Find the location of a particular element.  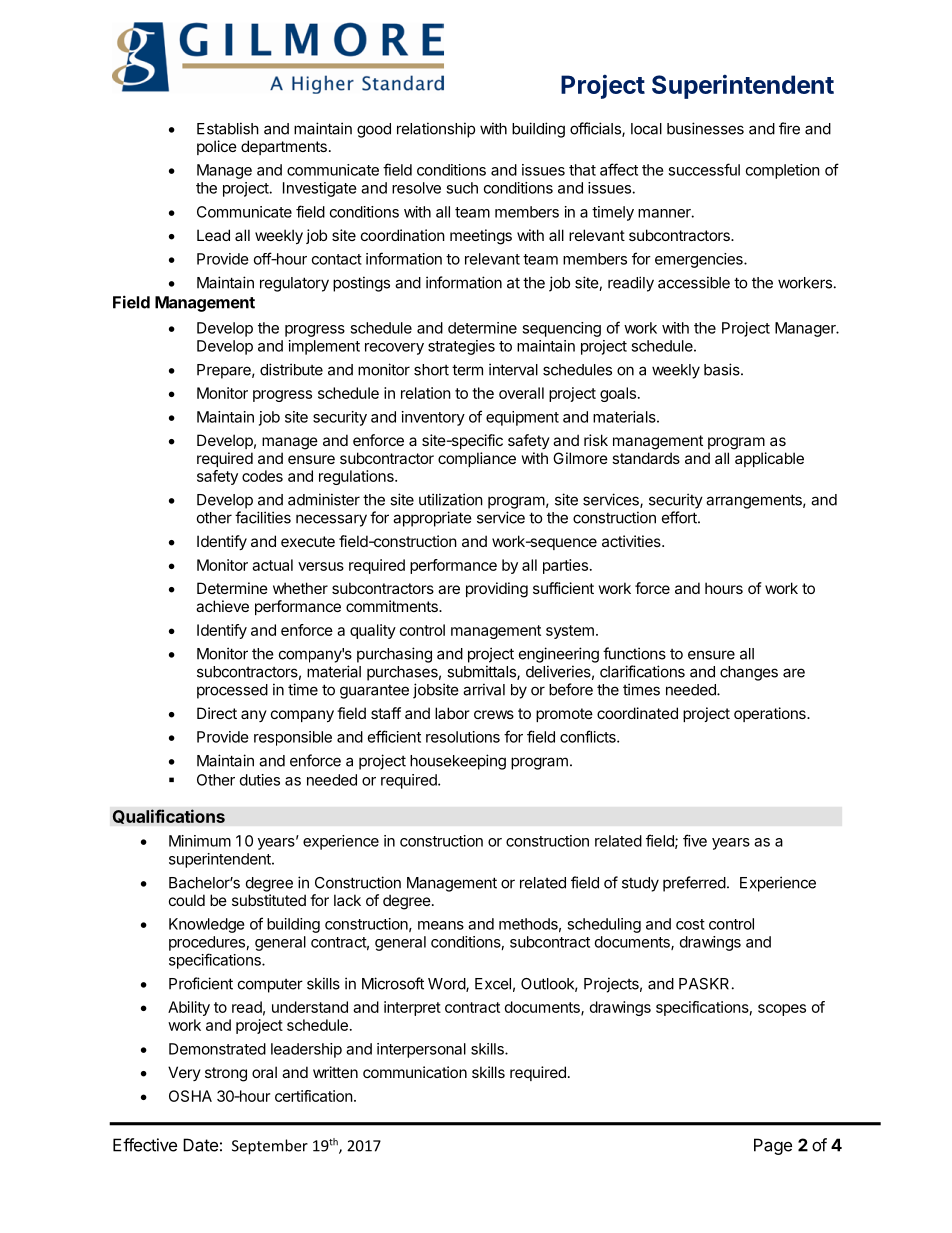

inventory is located at coordinates (433, 418).
